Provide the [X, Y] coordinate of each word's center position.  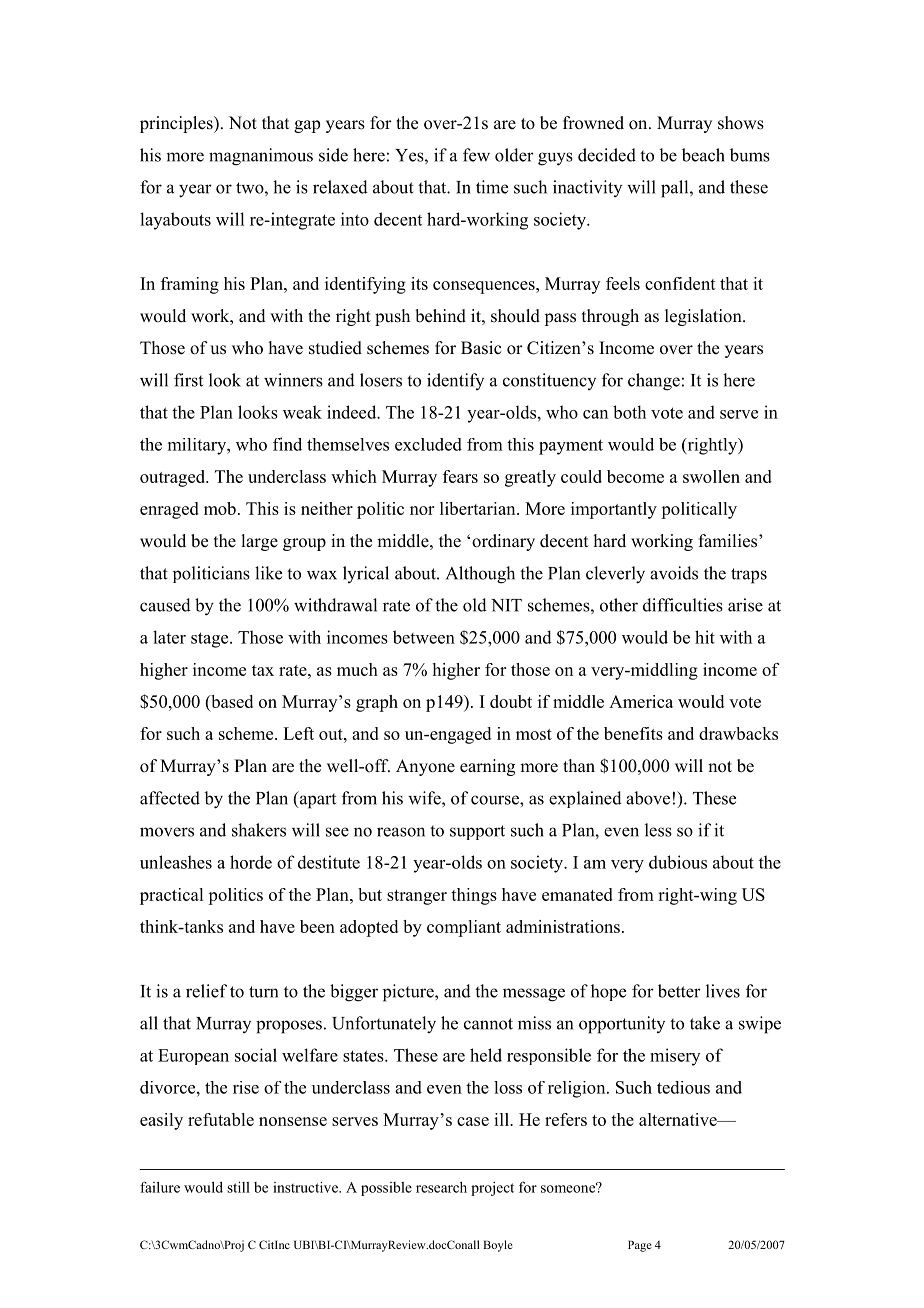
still [238, 1187]
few [476, 155]
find [287, 444]
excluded [428, 444]
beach [703, 155]
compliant [464, 928]
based [231, 701]
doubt [511, 701]
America [641, 701]
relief [206, 991]
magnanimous [261, 157]
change [654, 382]
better [679, 991]
